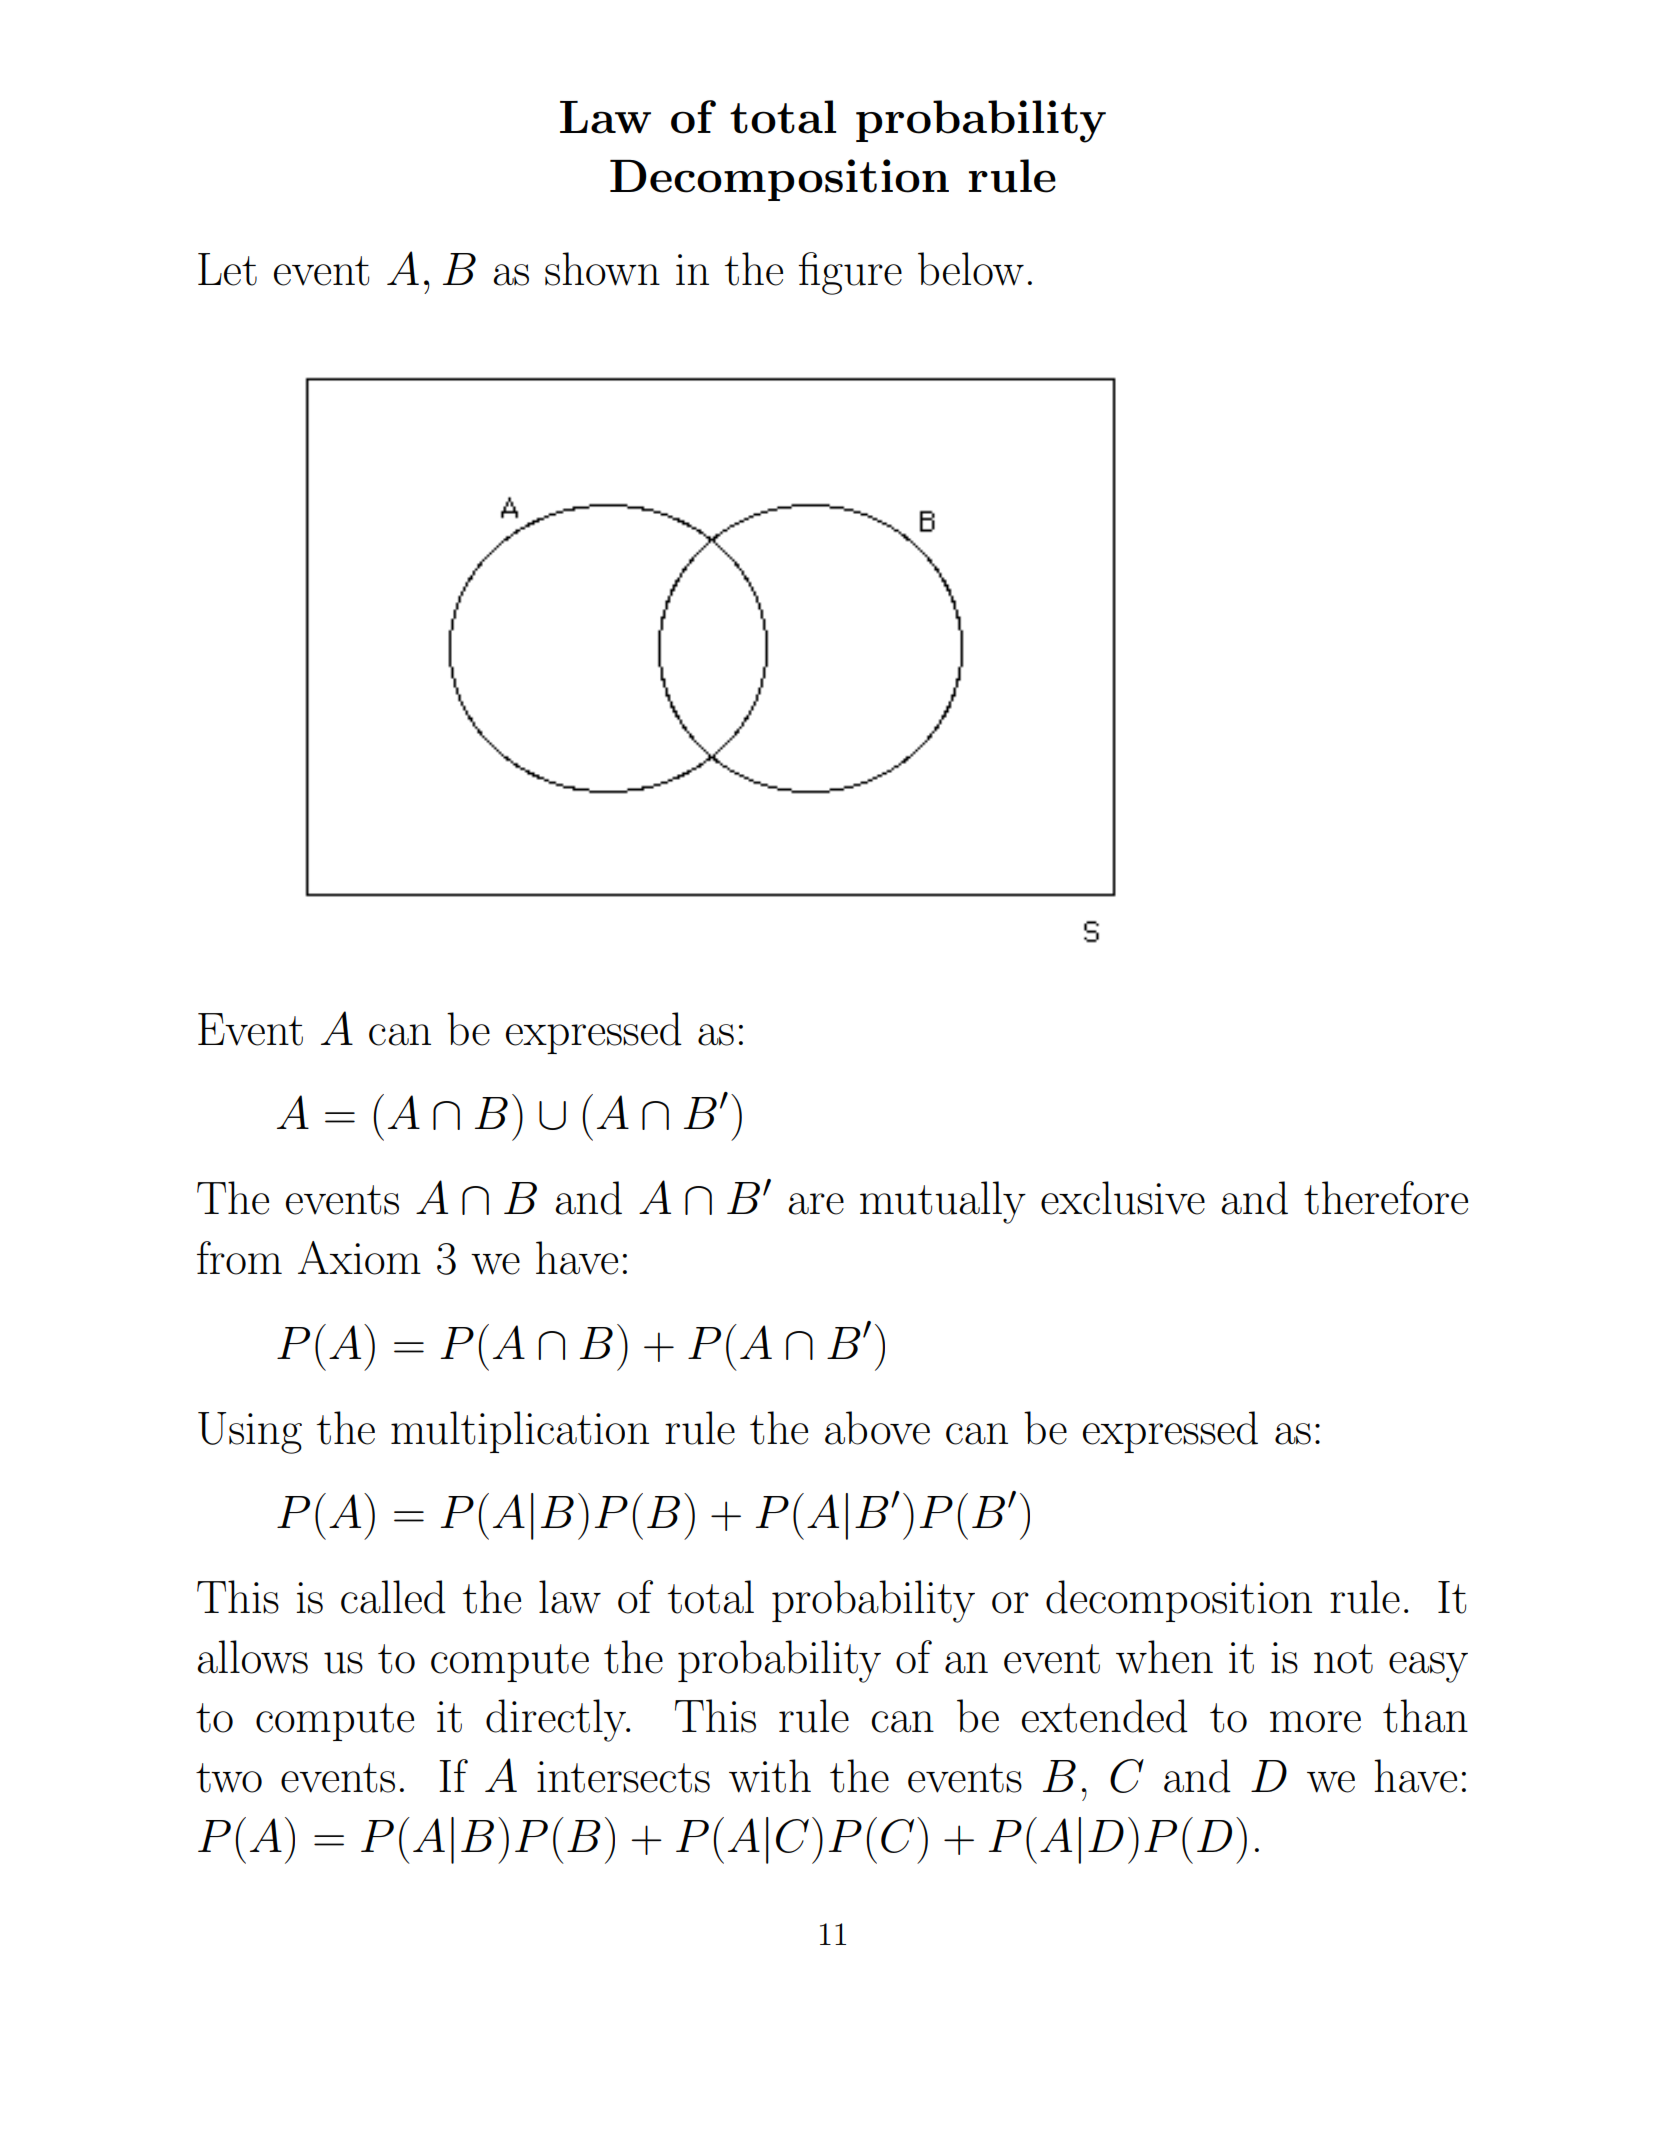 This screenshot has height=2155, width=1666. I want to click on exclusive, so click(1123, 1198).
